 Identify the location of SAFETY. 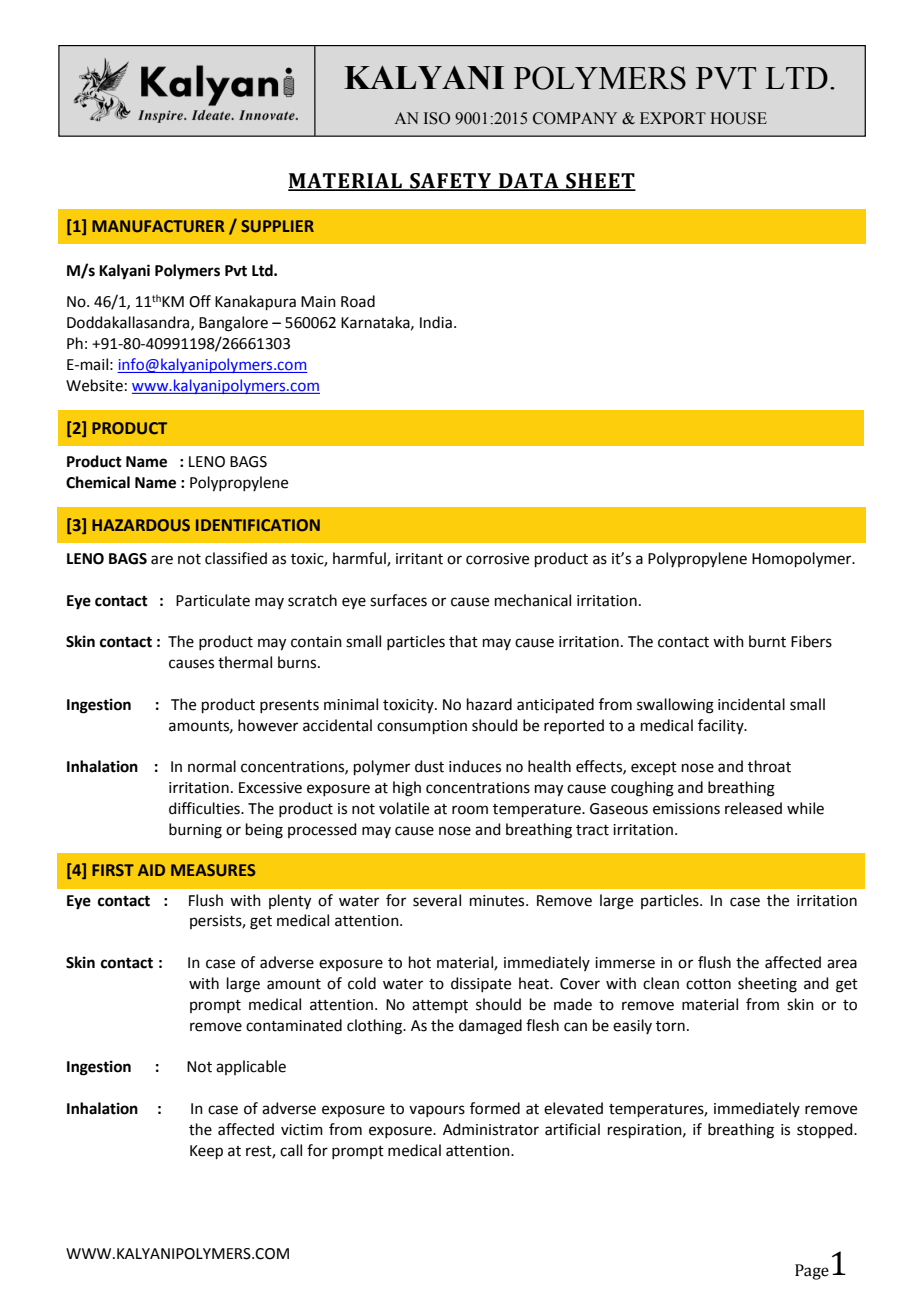
(451, 182).
